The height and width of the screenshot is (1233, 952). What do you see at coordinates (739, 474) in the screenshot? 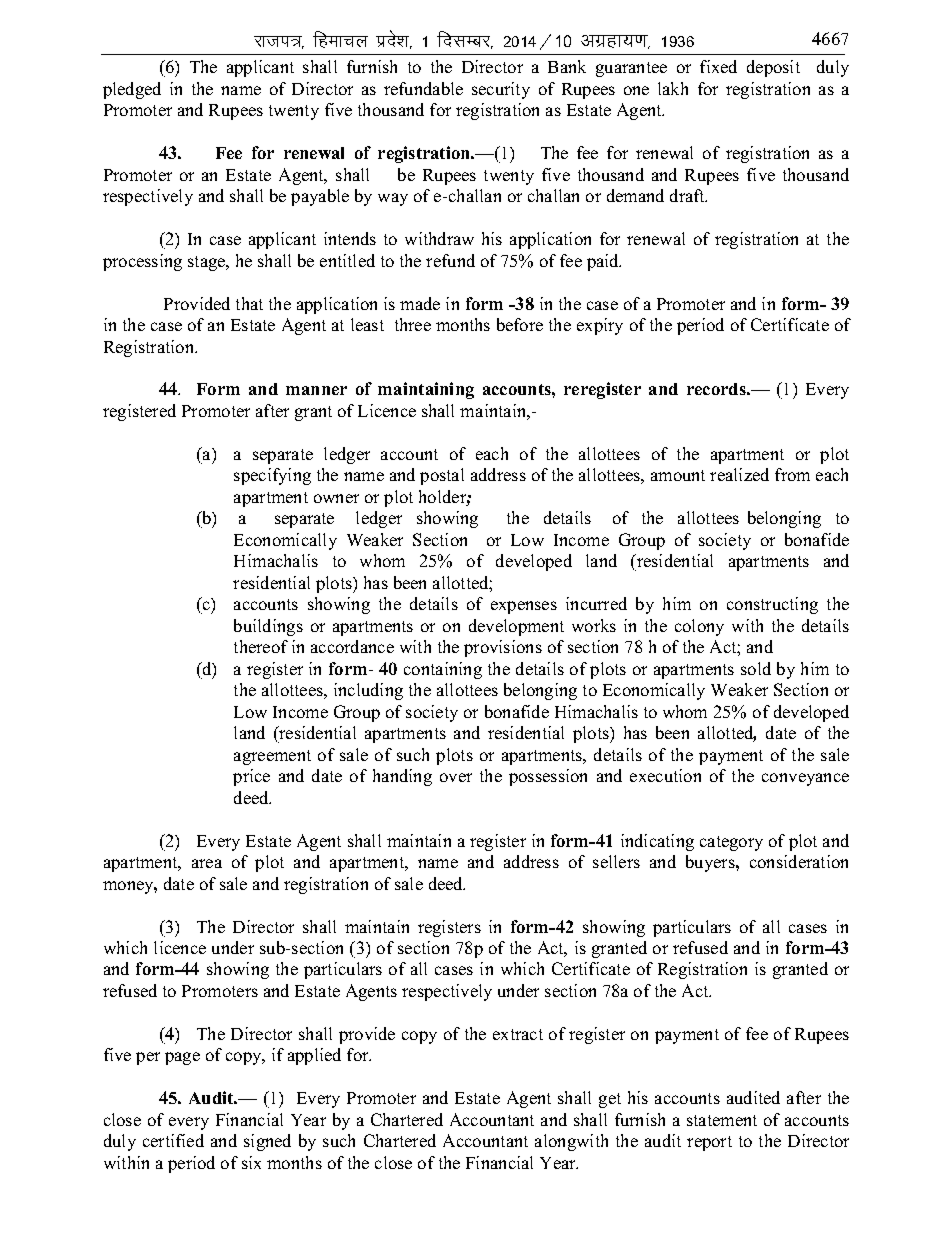
I see `realized` at bounding box center [739, 474].
